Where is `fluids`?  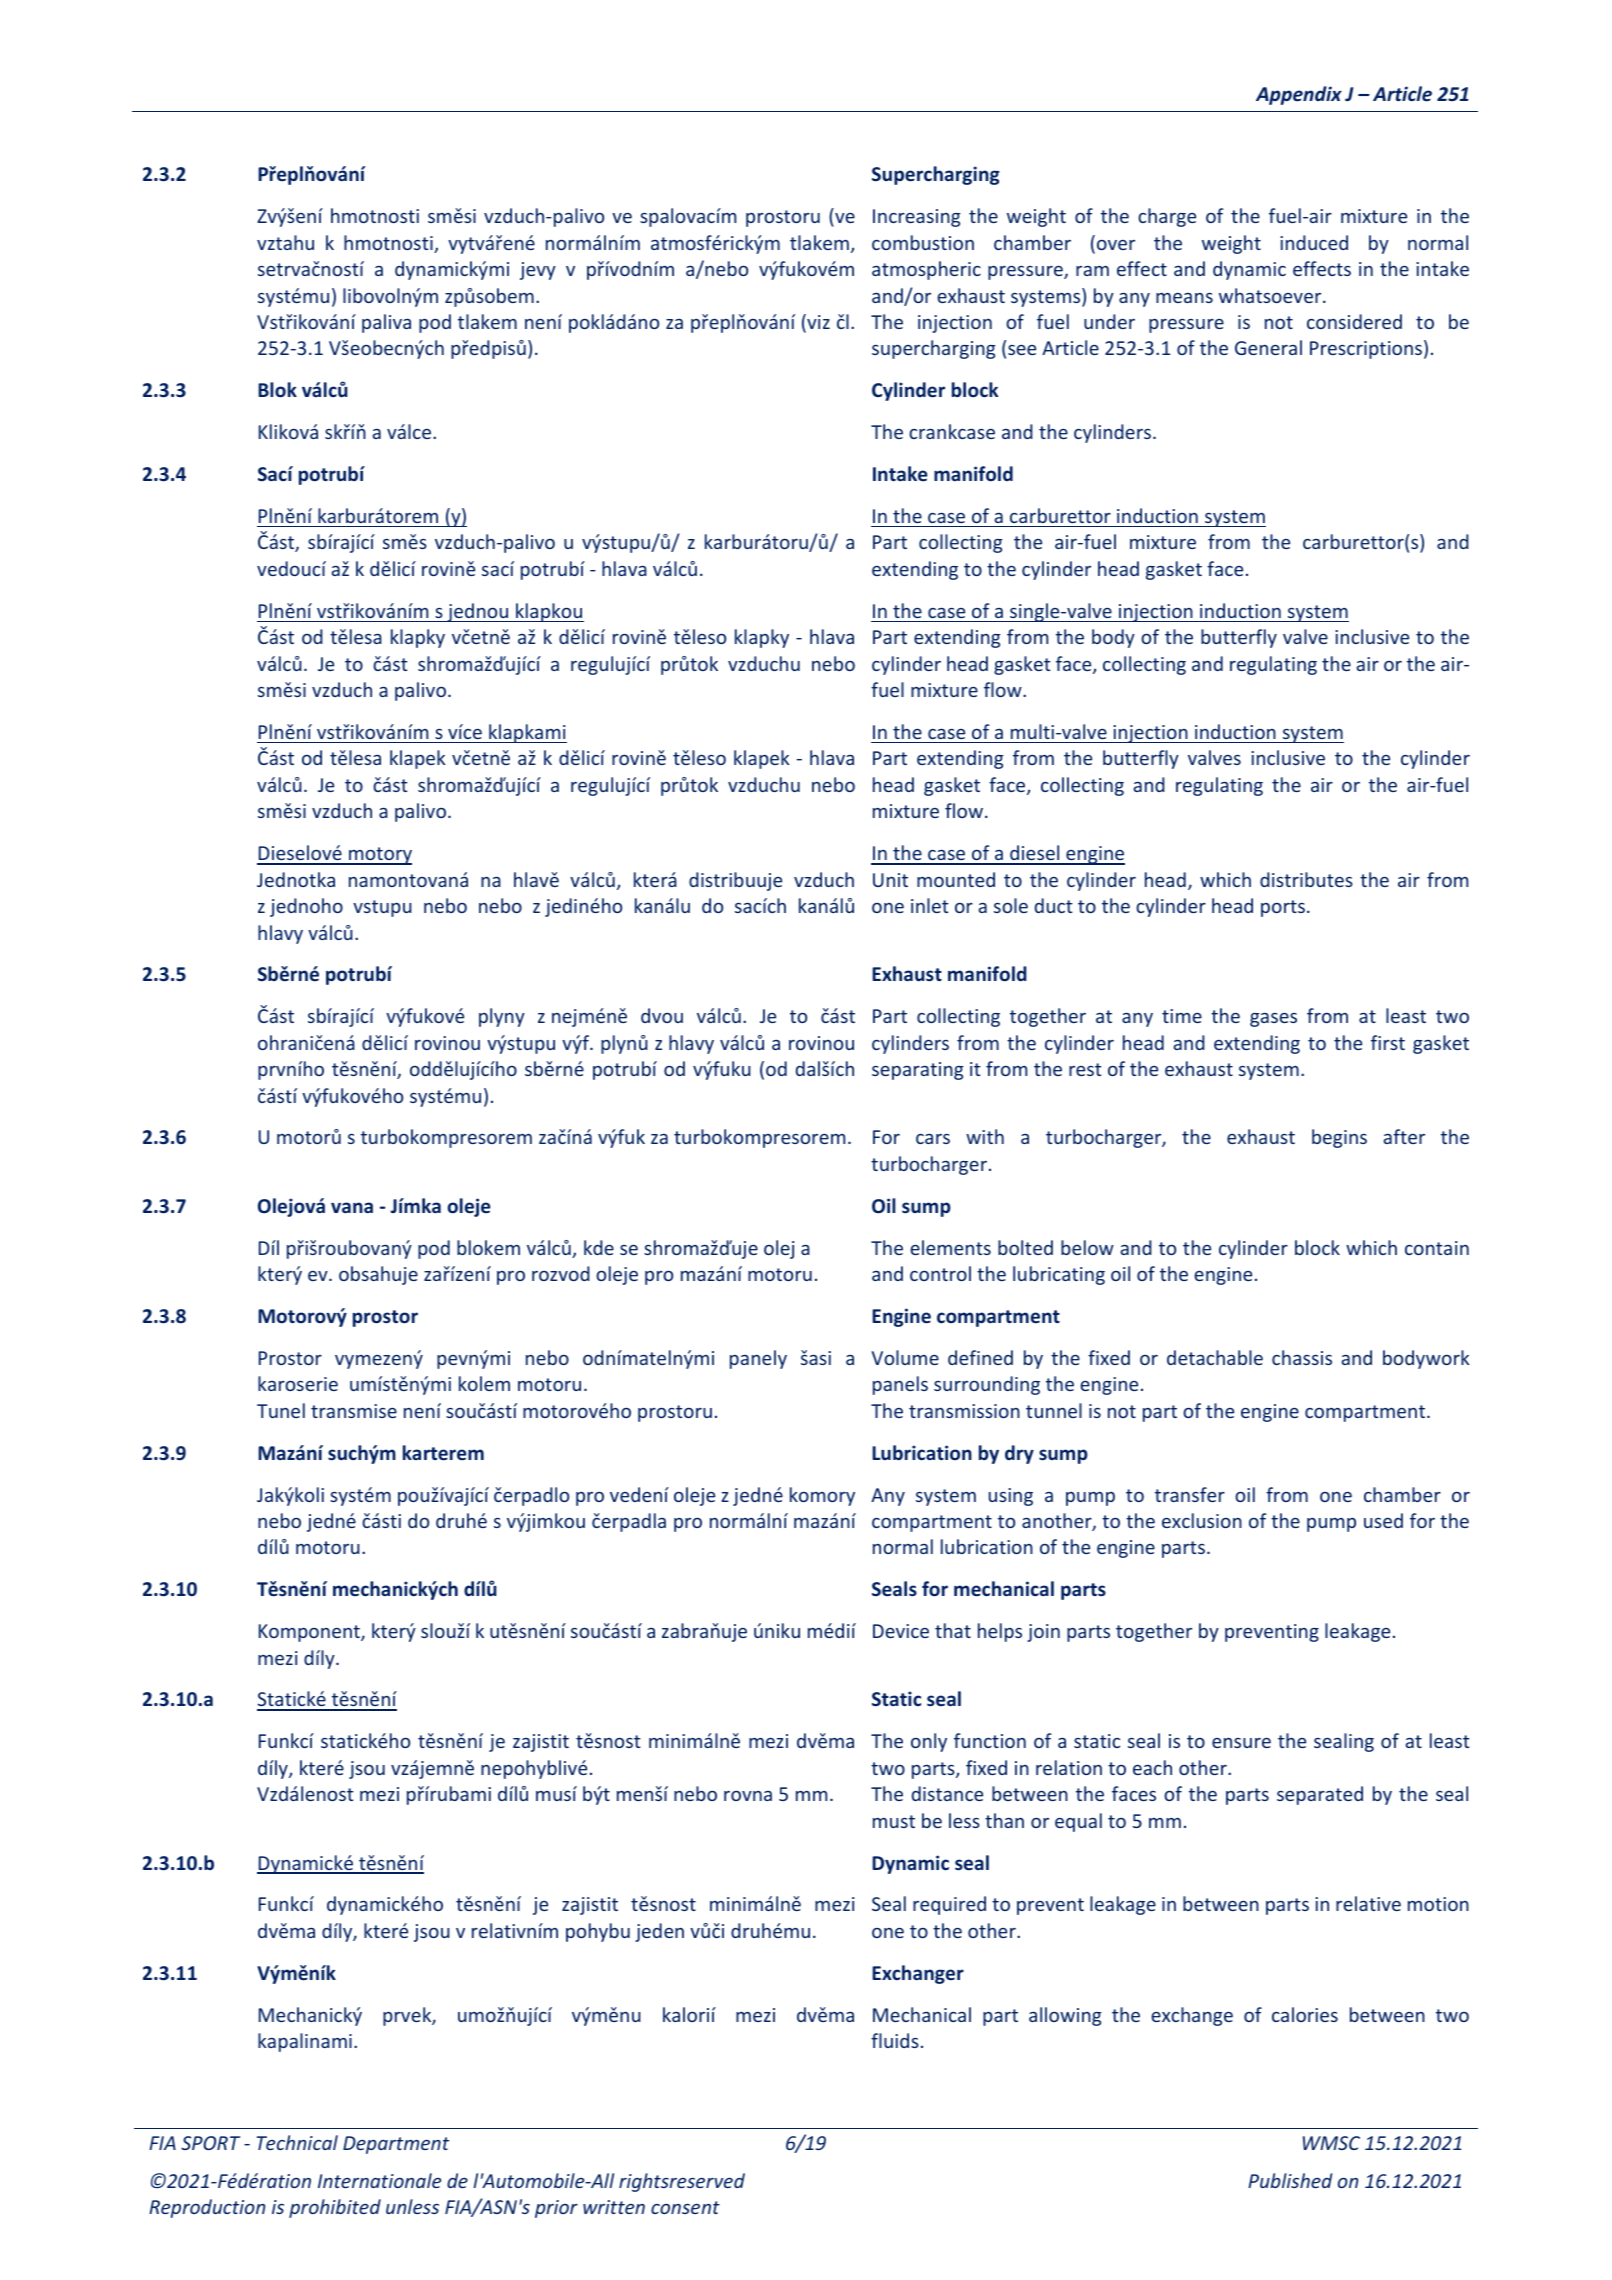 fluids is located at coordinates (895, 2040).
